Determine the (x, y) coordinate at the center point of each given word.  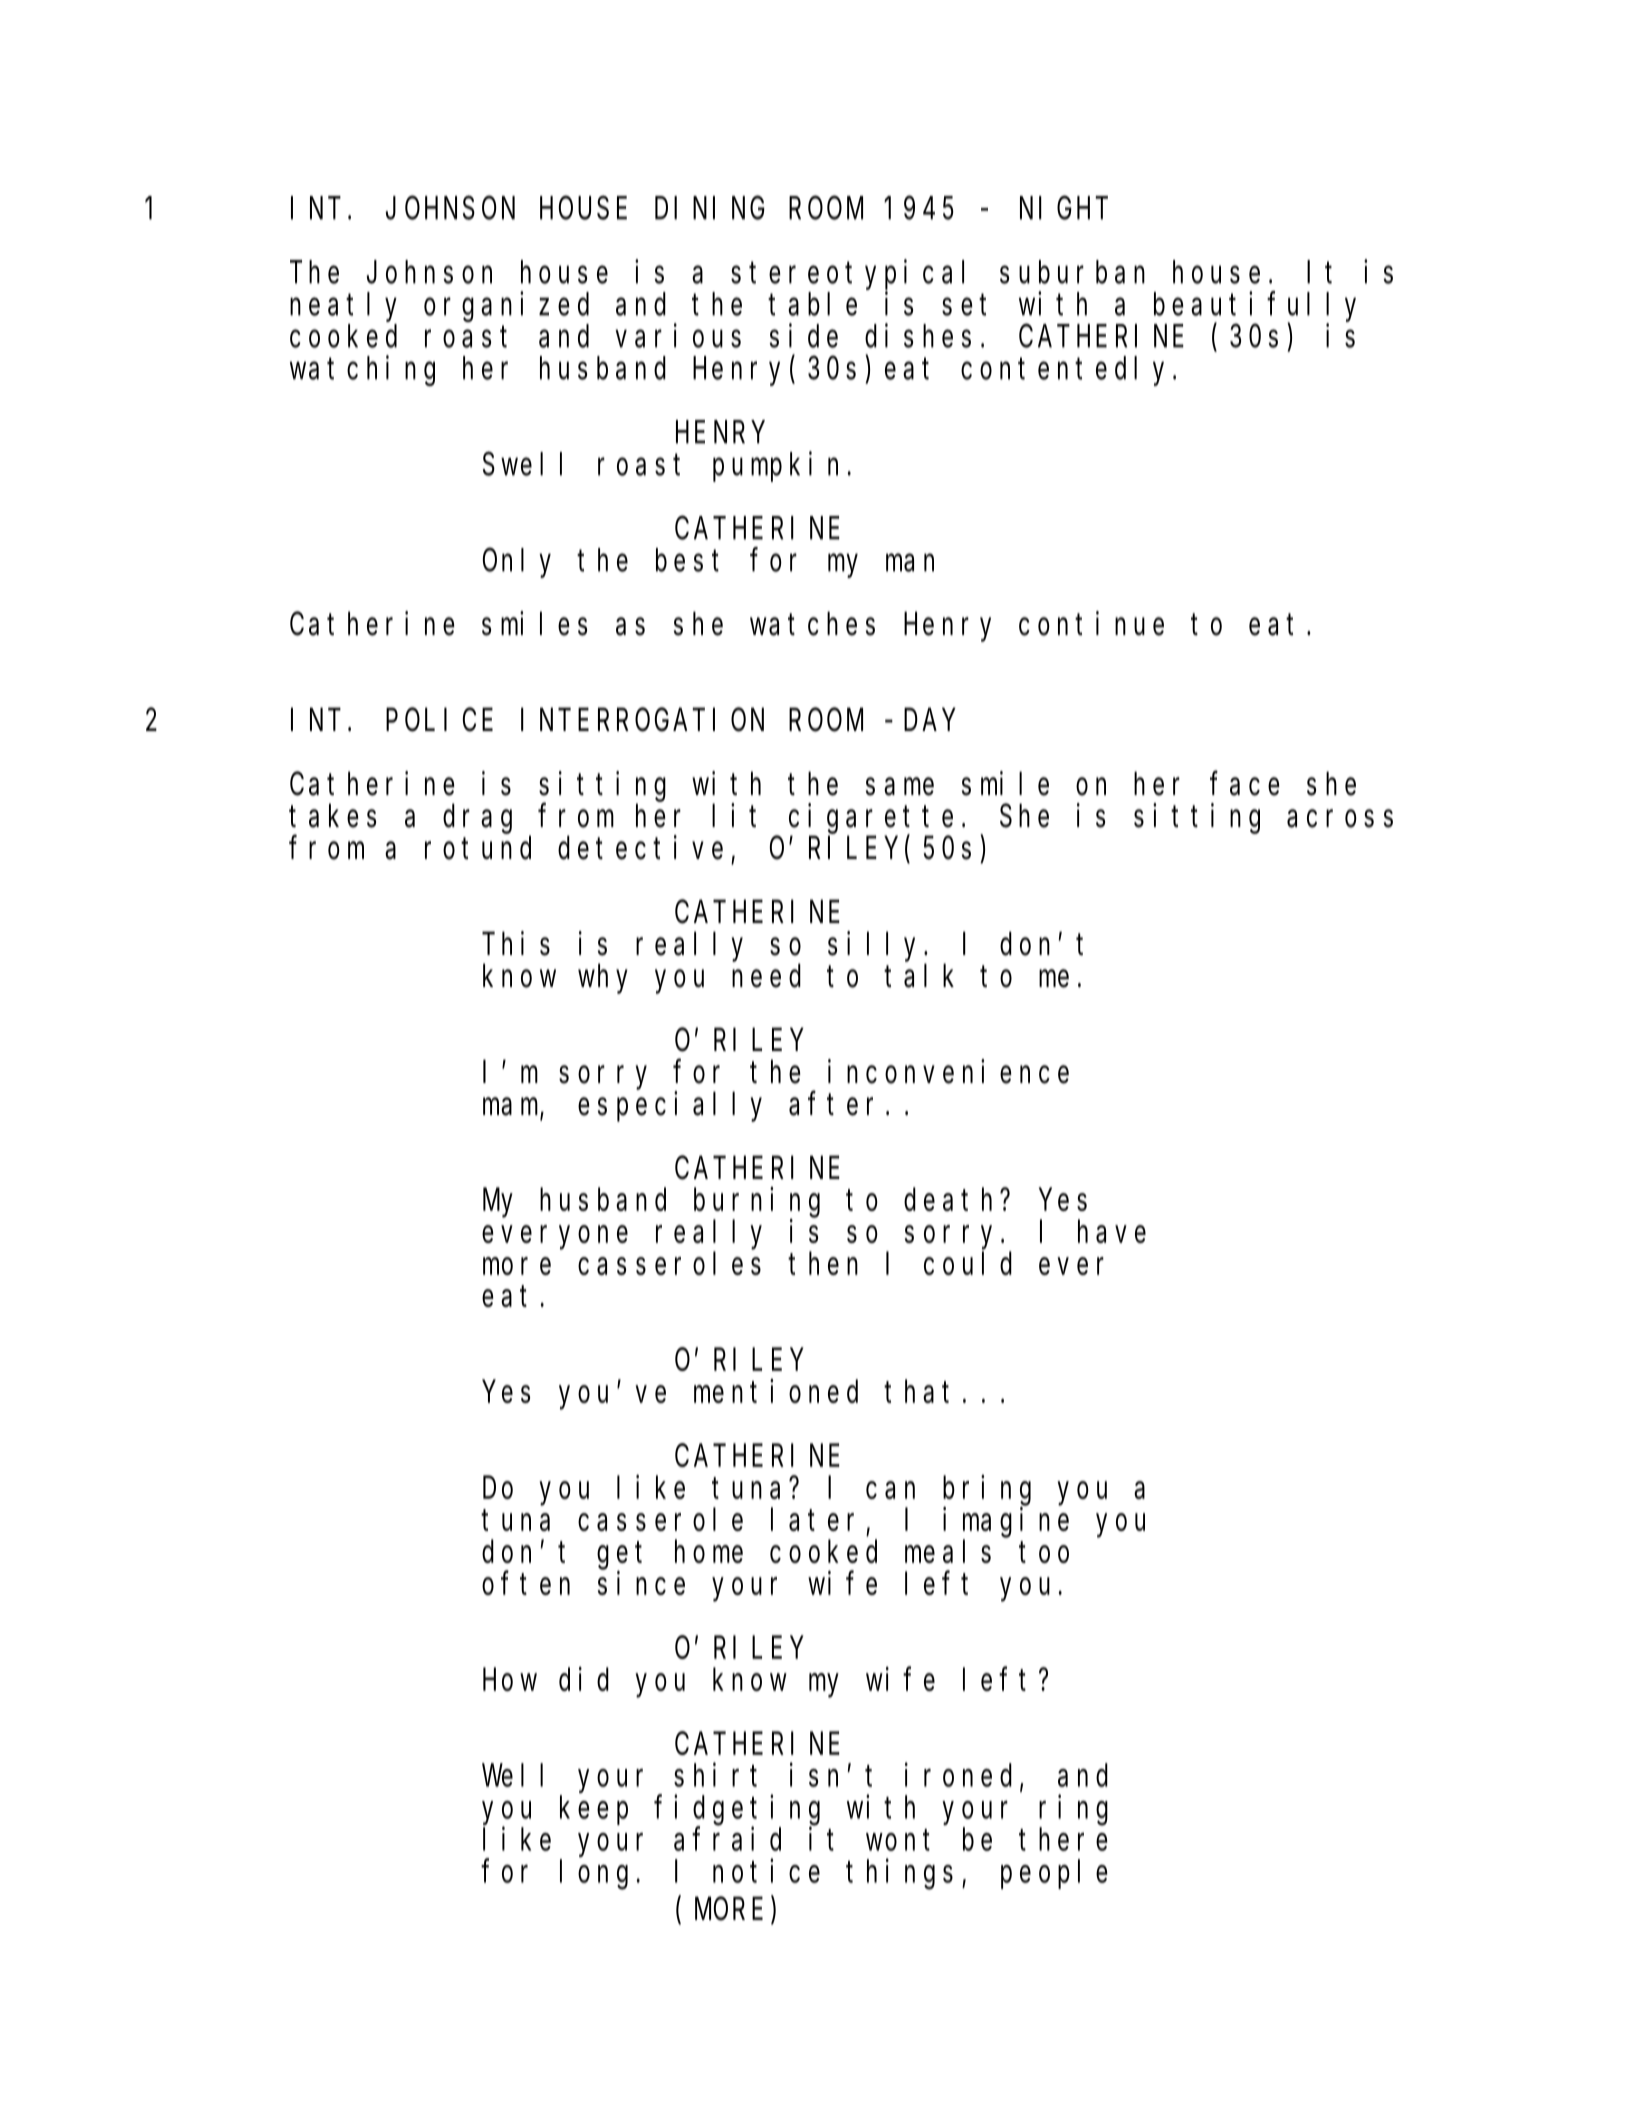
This (516, 943)
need (766, 976)
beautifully (1255, 307)
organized (506, 307)
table (813, 304)
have (1112, 1231)
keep (594, 1810)
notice (766, 1871)
